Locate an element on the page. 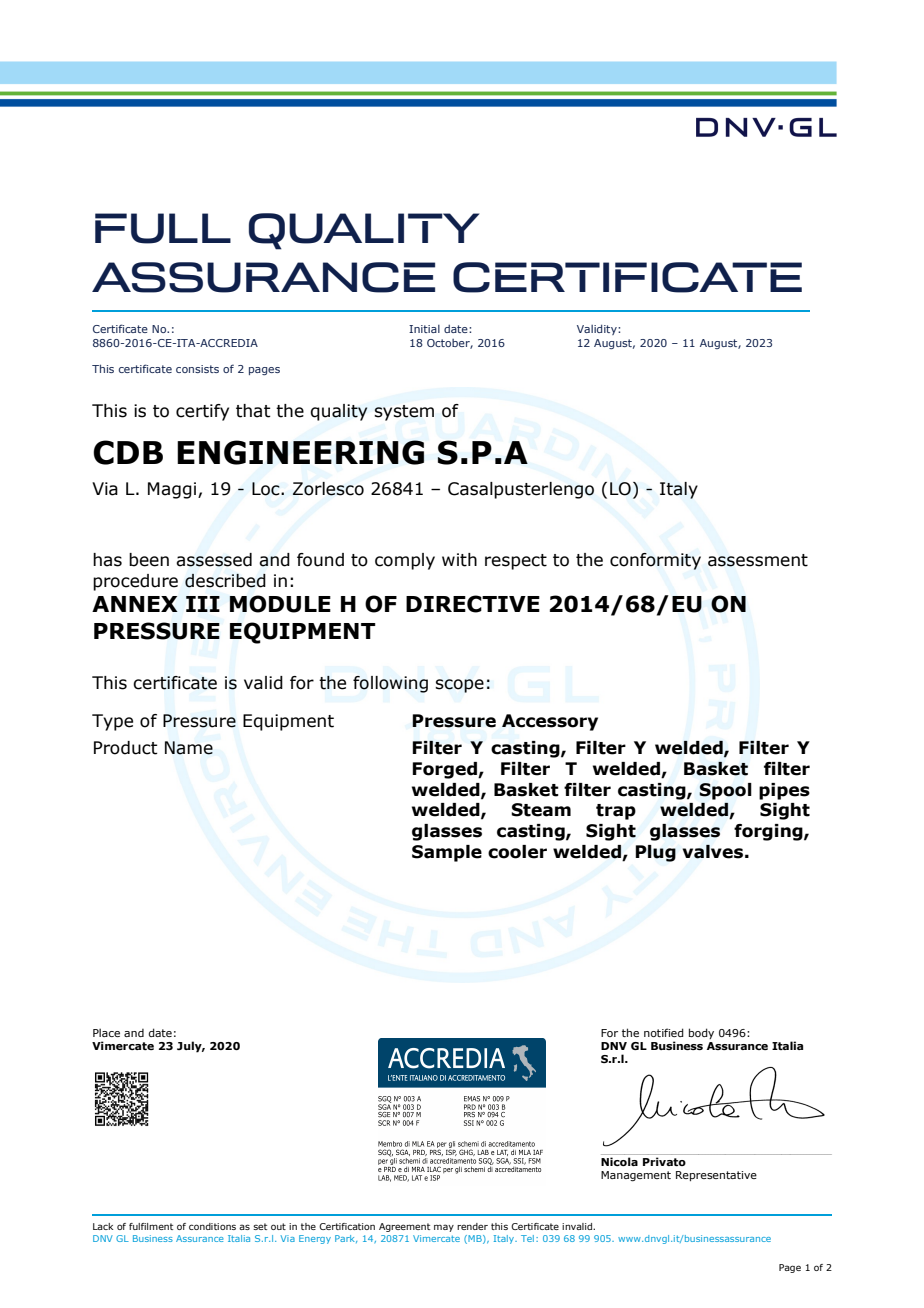 The height and width of the page is (1308, 924). ENGINEERING is located at coordinates (300, 452).
